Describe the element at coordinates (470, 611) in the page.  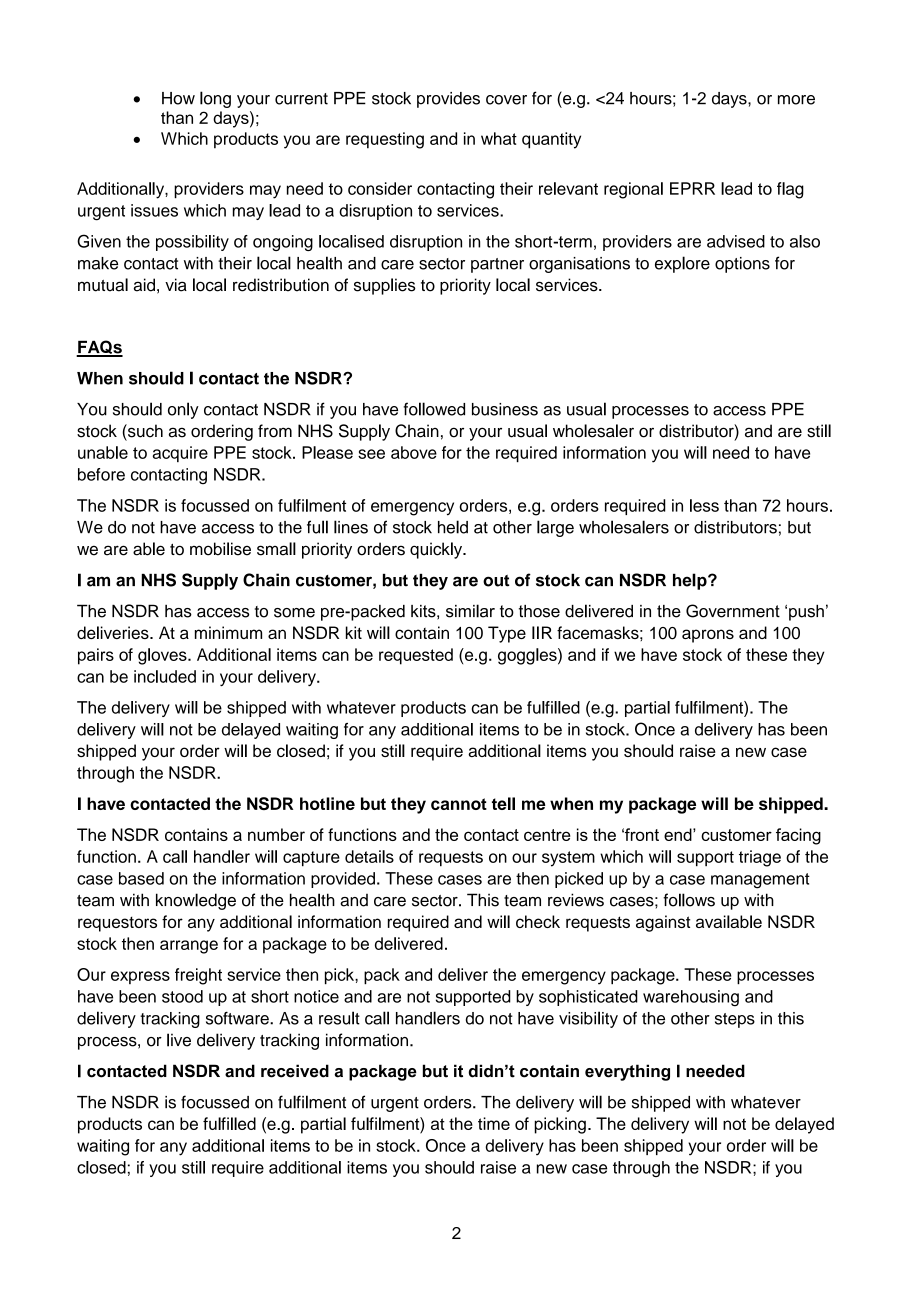
I see `similar` at that location.
